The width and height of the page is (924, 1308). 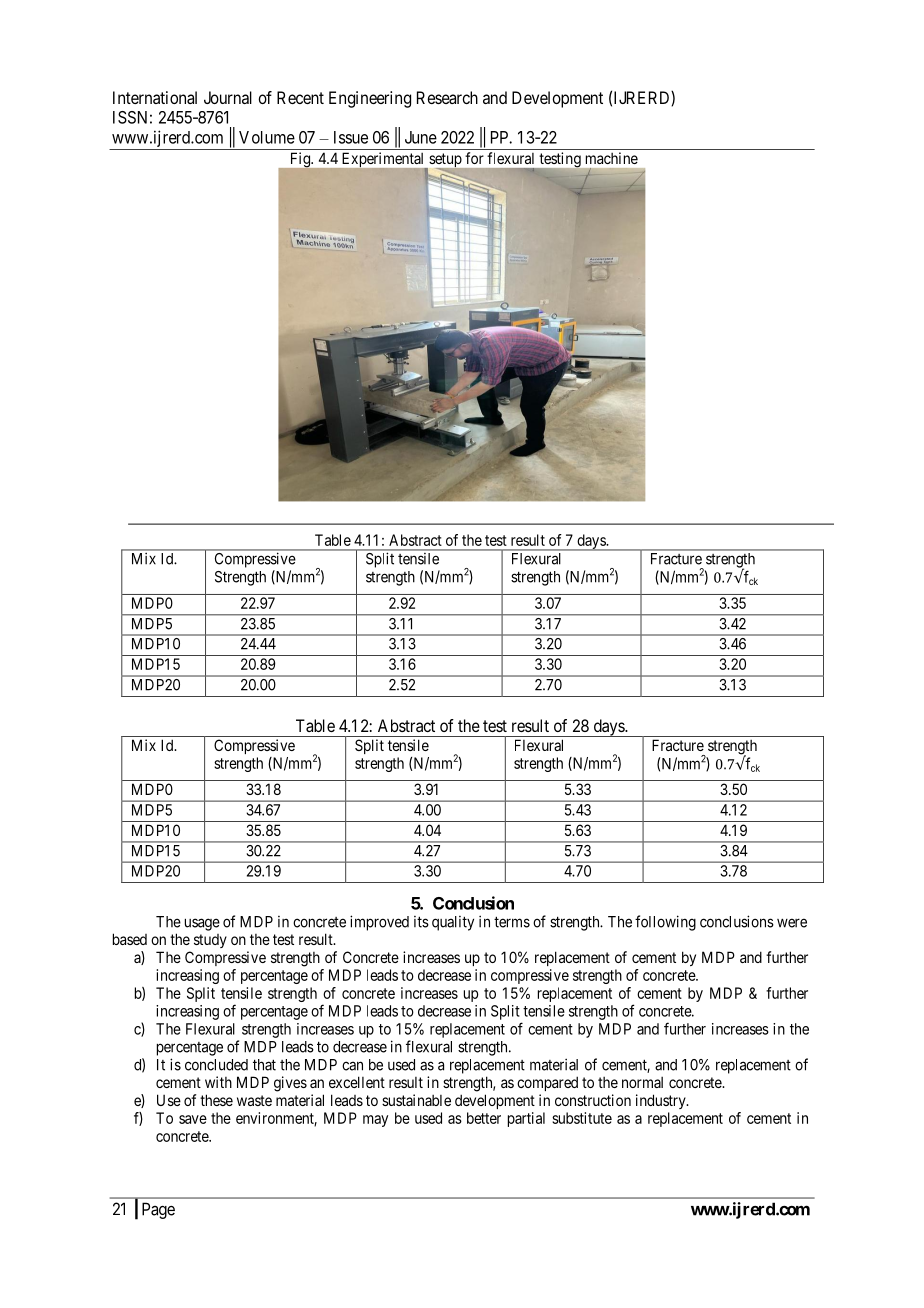 What do you see at coordinates (447, 97) in the page?
I see `Research` at bounding box center [447, 97].
